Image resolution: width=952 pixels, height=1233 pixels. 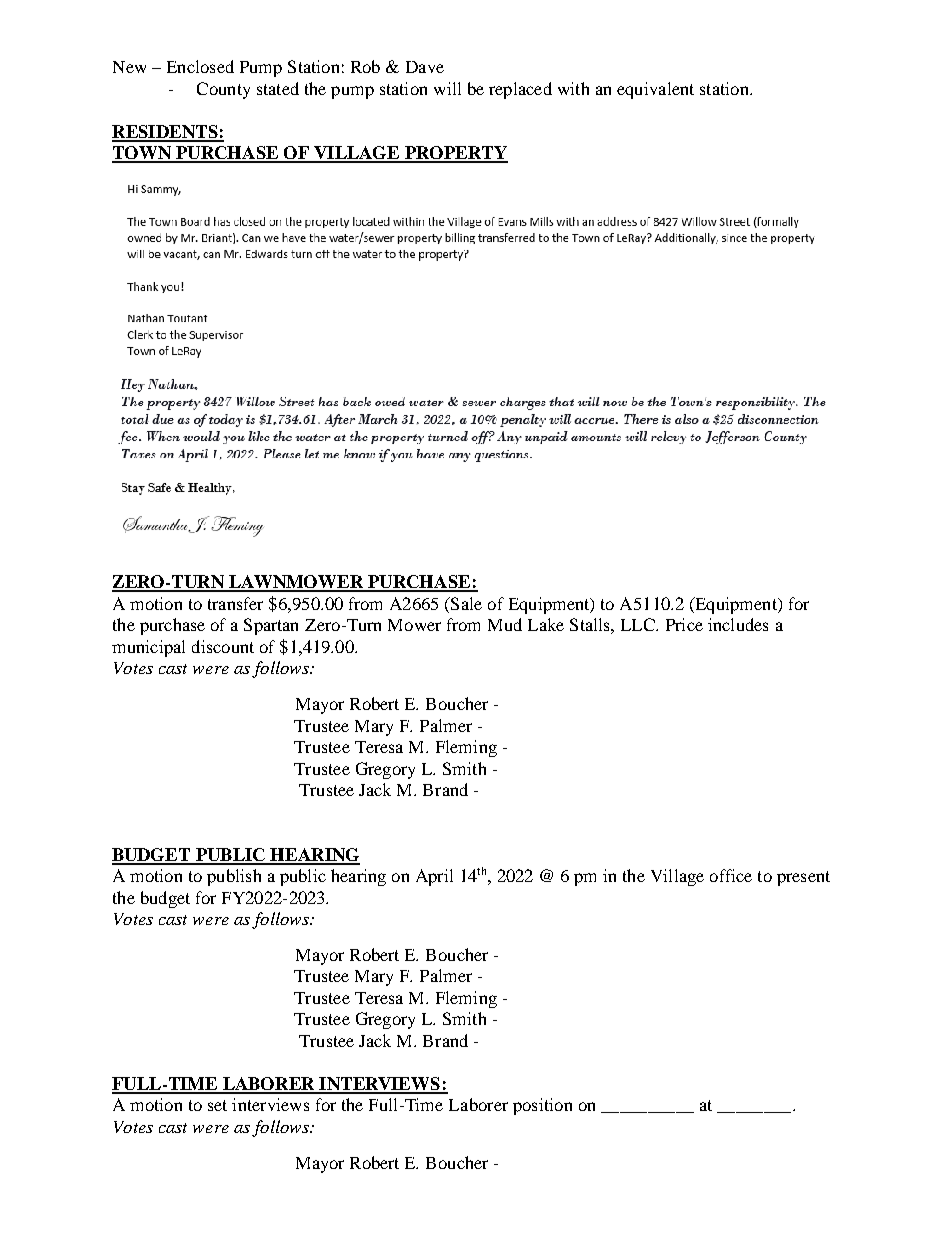 I want to click on transfer, so click(x=235, y=603).
